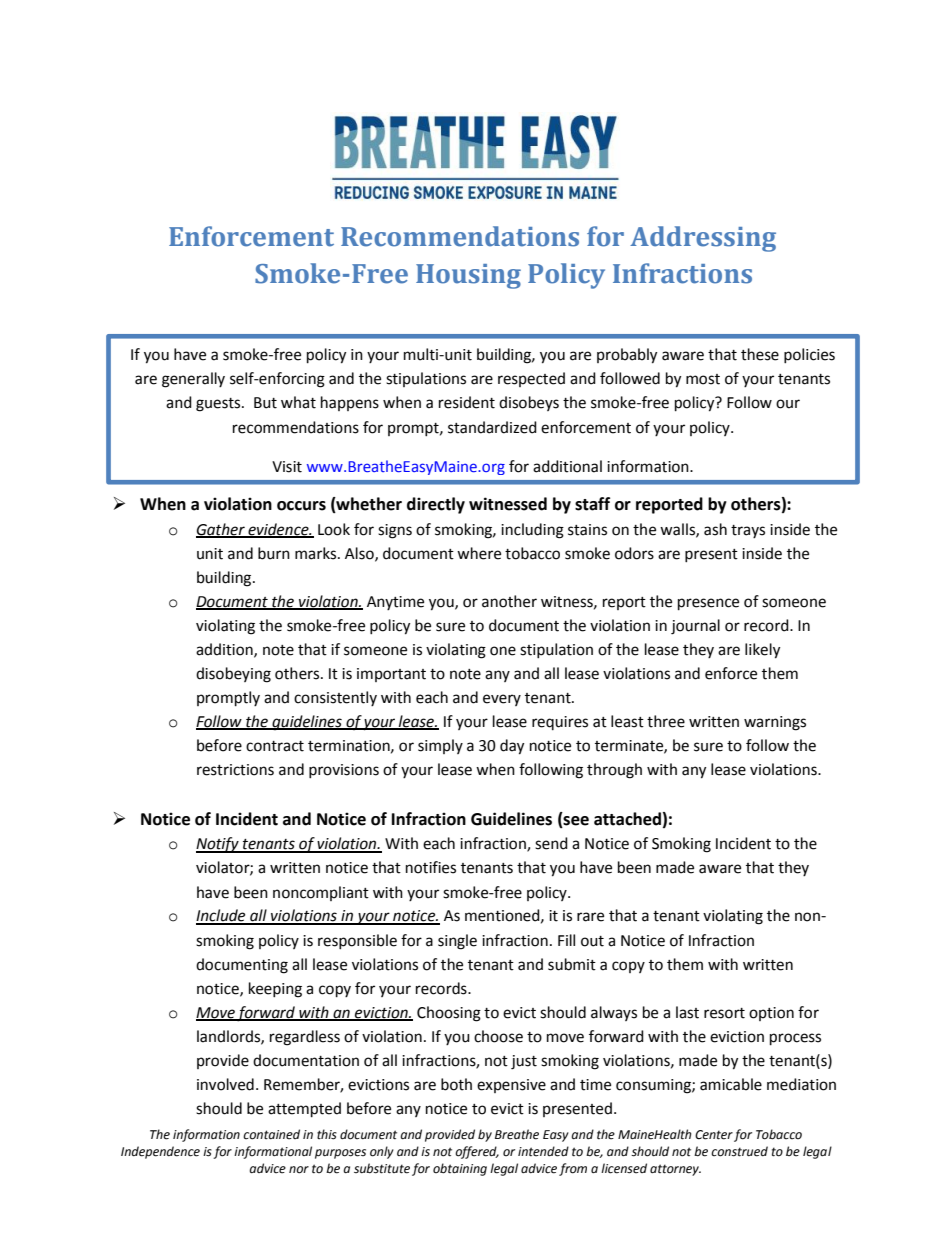 This screenshot has height=1233, width=952. What do you see at coordinates (748, 531) in the screenshot?
I see `trays` at bounding box center [748, 531].
